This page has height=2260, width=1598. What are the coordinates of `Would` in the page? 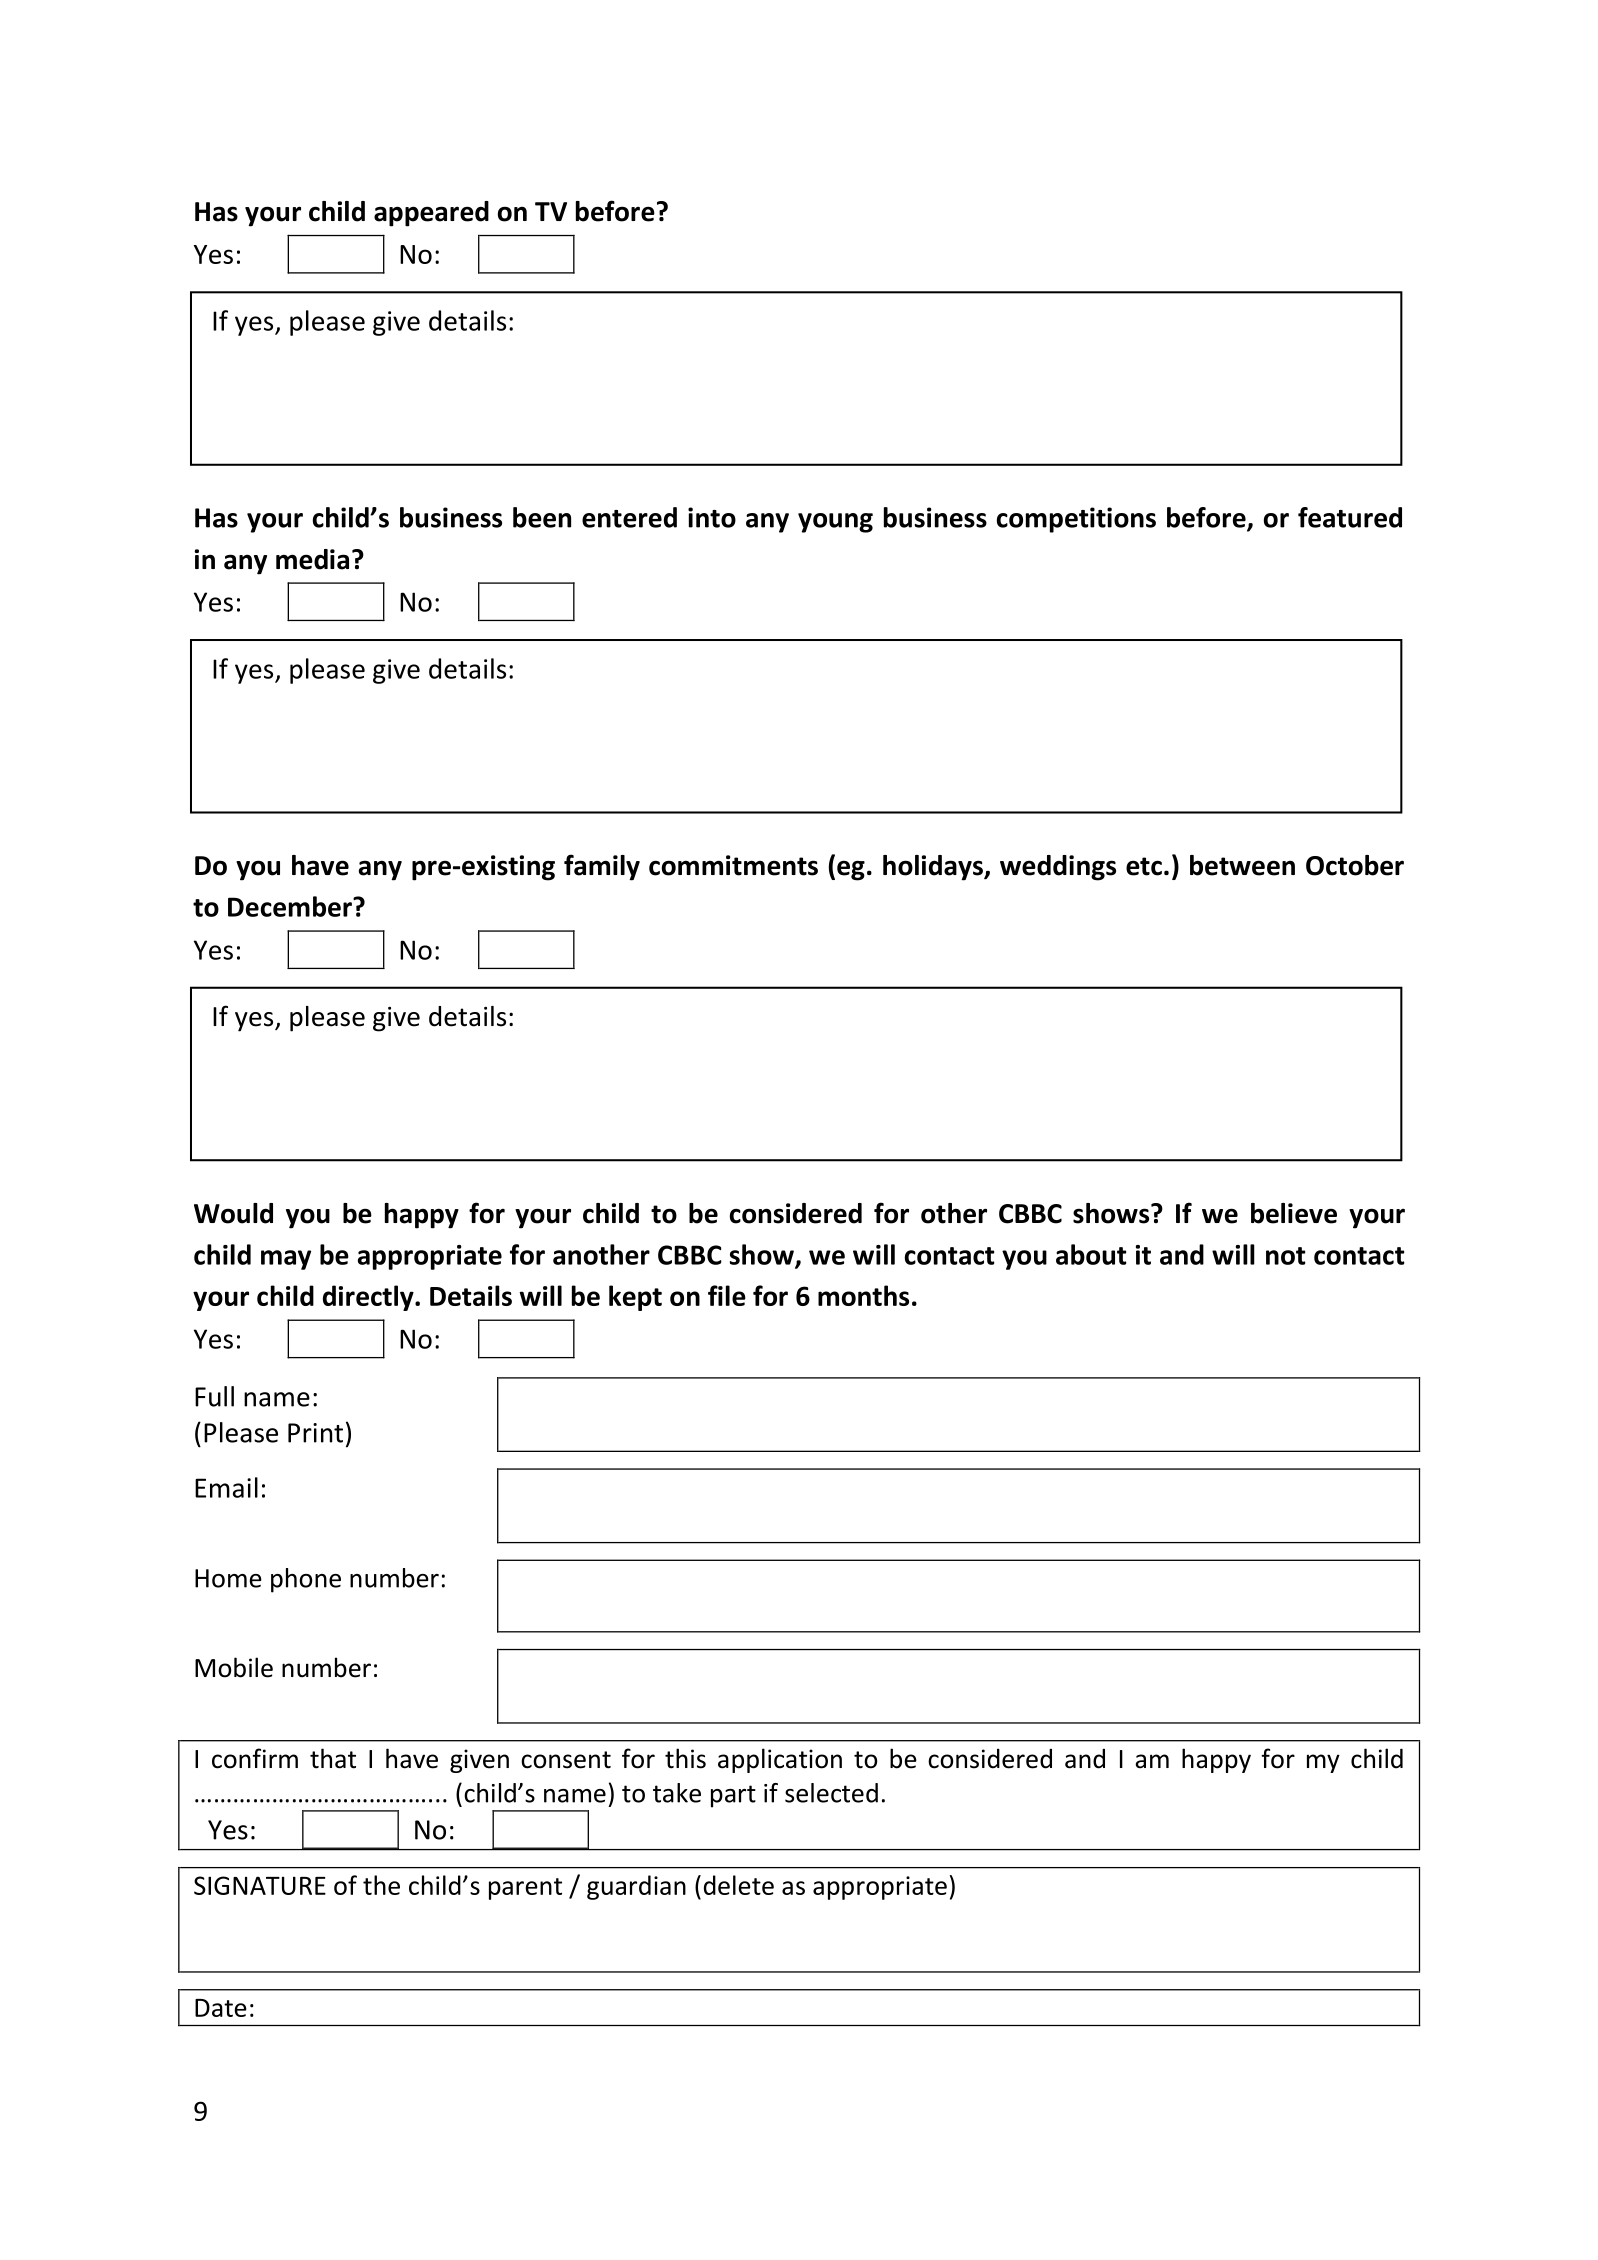 It's located at (233, 1213).
